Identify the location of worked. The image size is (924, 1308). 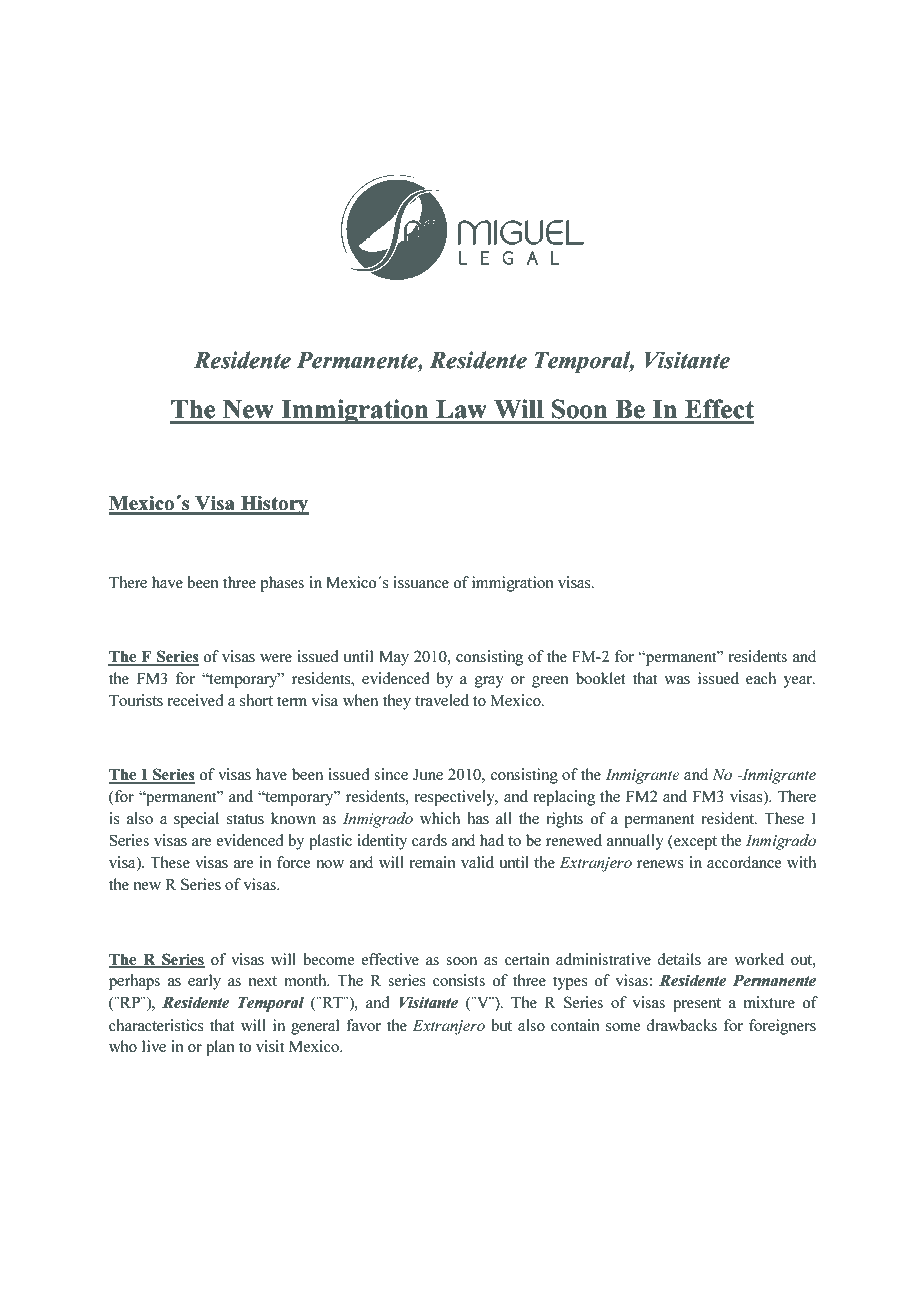
(759, 959).
